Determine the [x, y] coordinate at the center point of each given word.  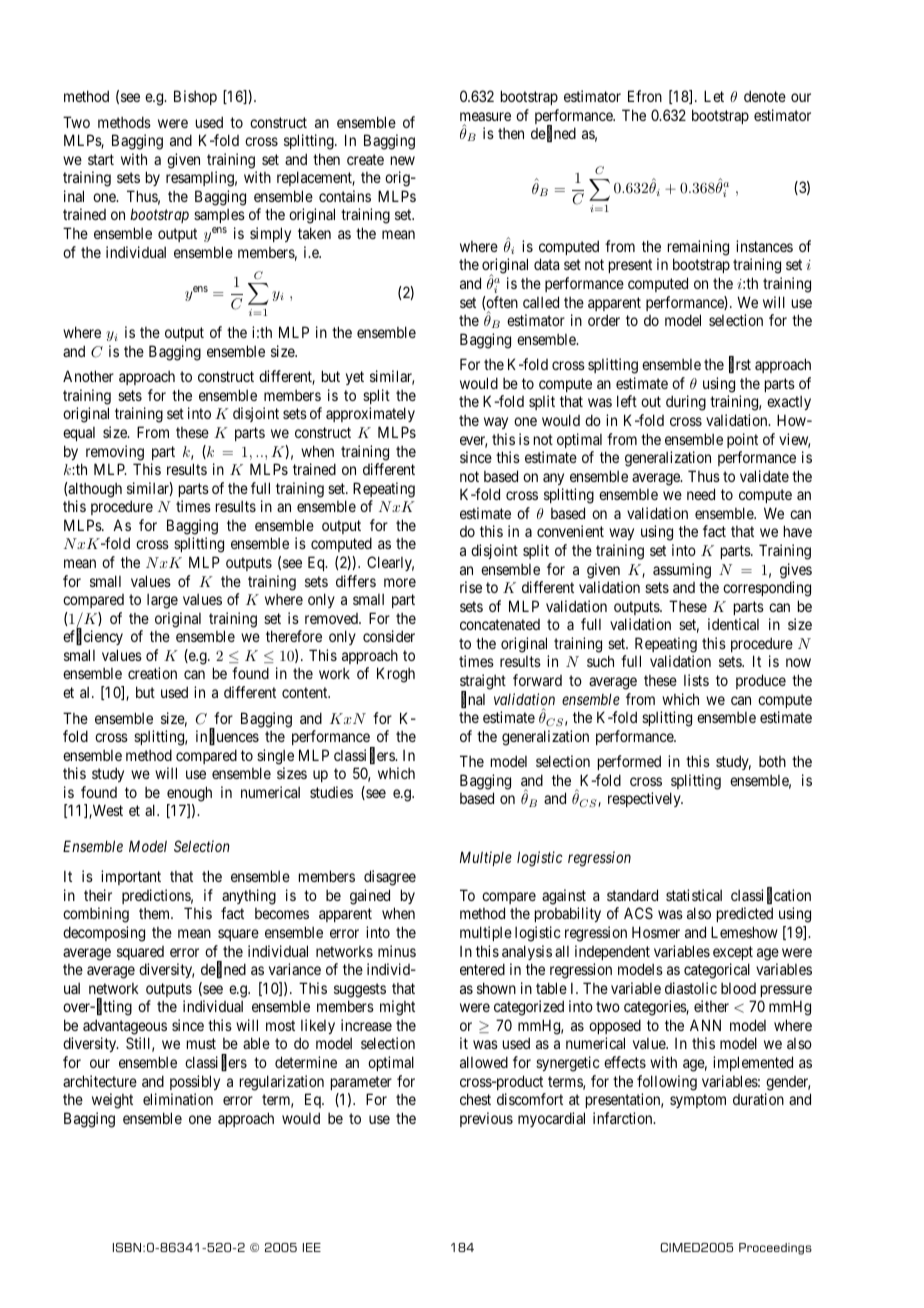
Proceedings [775, 1249]
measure [485, 116]
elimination [178, 1099]
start [101, 159]
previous [486, 1119]
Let [714, 96]
